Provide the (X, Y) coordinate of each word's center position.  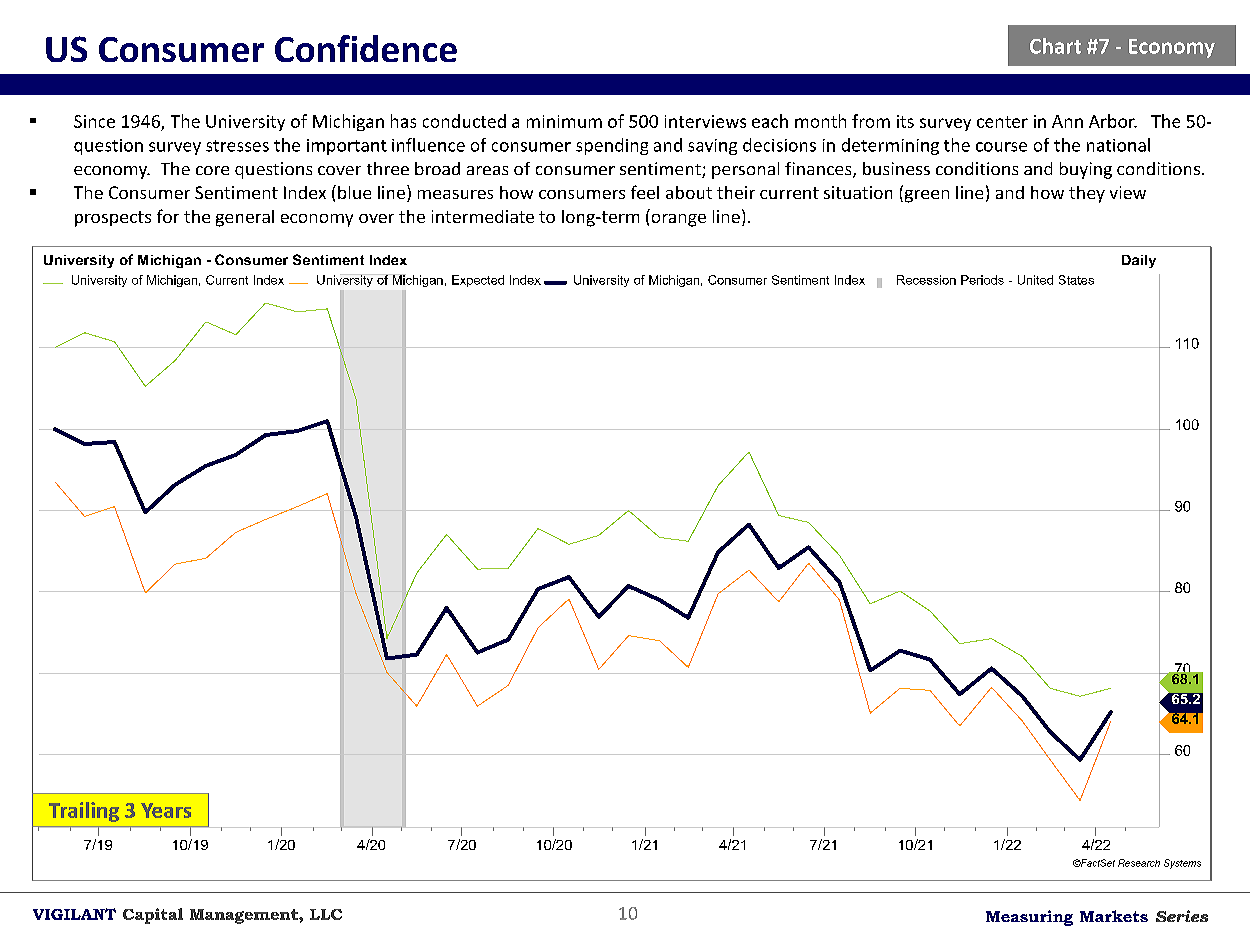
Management (245, 916)
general (245, 218)
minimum (564, 121)
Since (94, 121)
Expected (478, 281)
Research (1139, 863)
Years (166, 810)
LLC (326, 914)
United (1035, 280)
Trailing (84, 812)
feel (645, 192)
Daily (1139, 261)
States (1076, 280)
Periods (982, 280)
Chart (1055, 46)
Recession (926, 280)
